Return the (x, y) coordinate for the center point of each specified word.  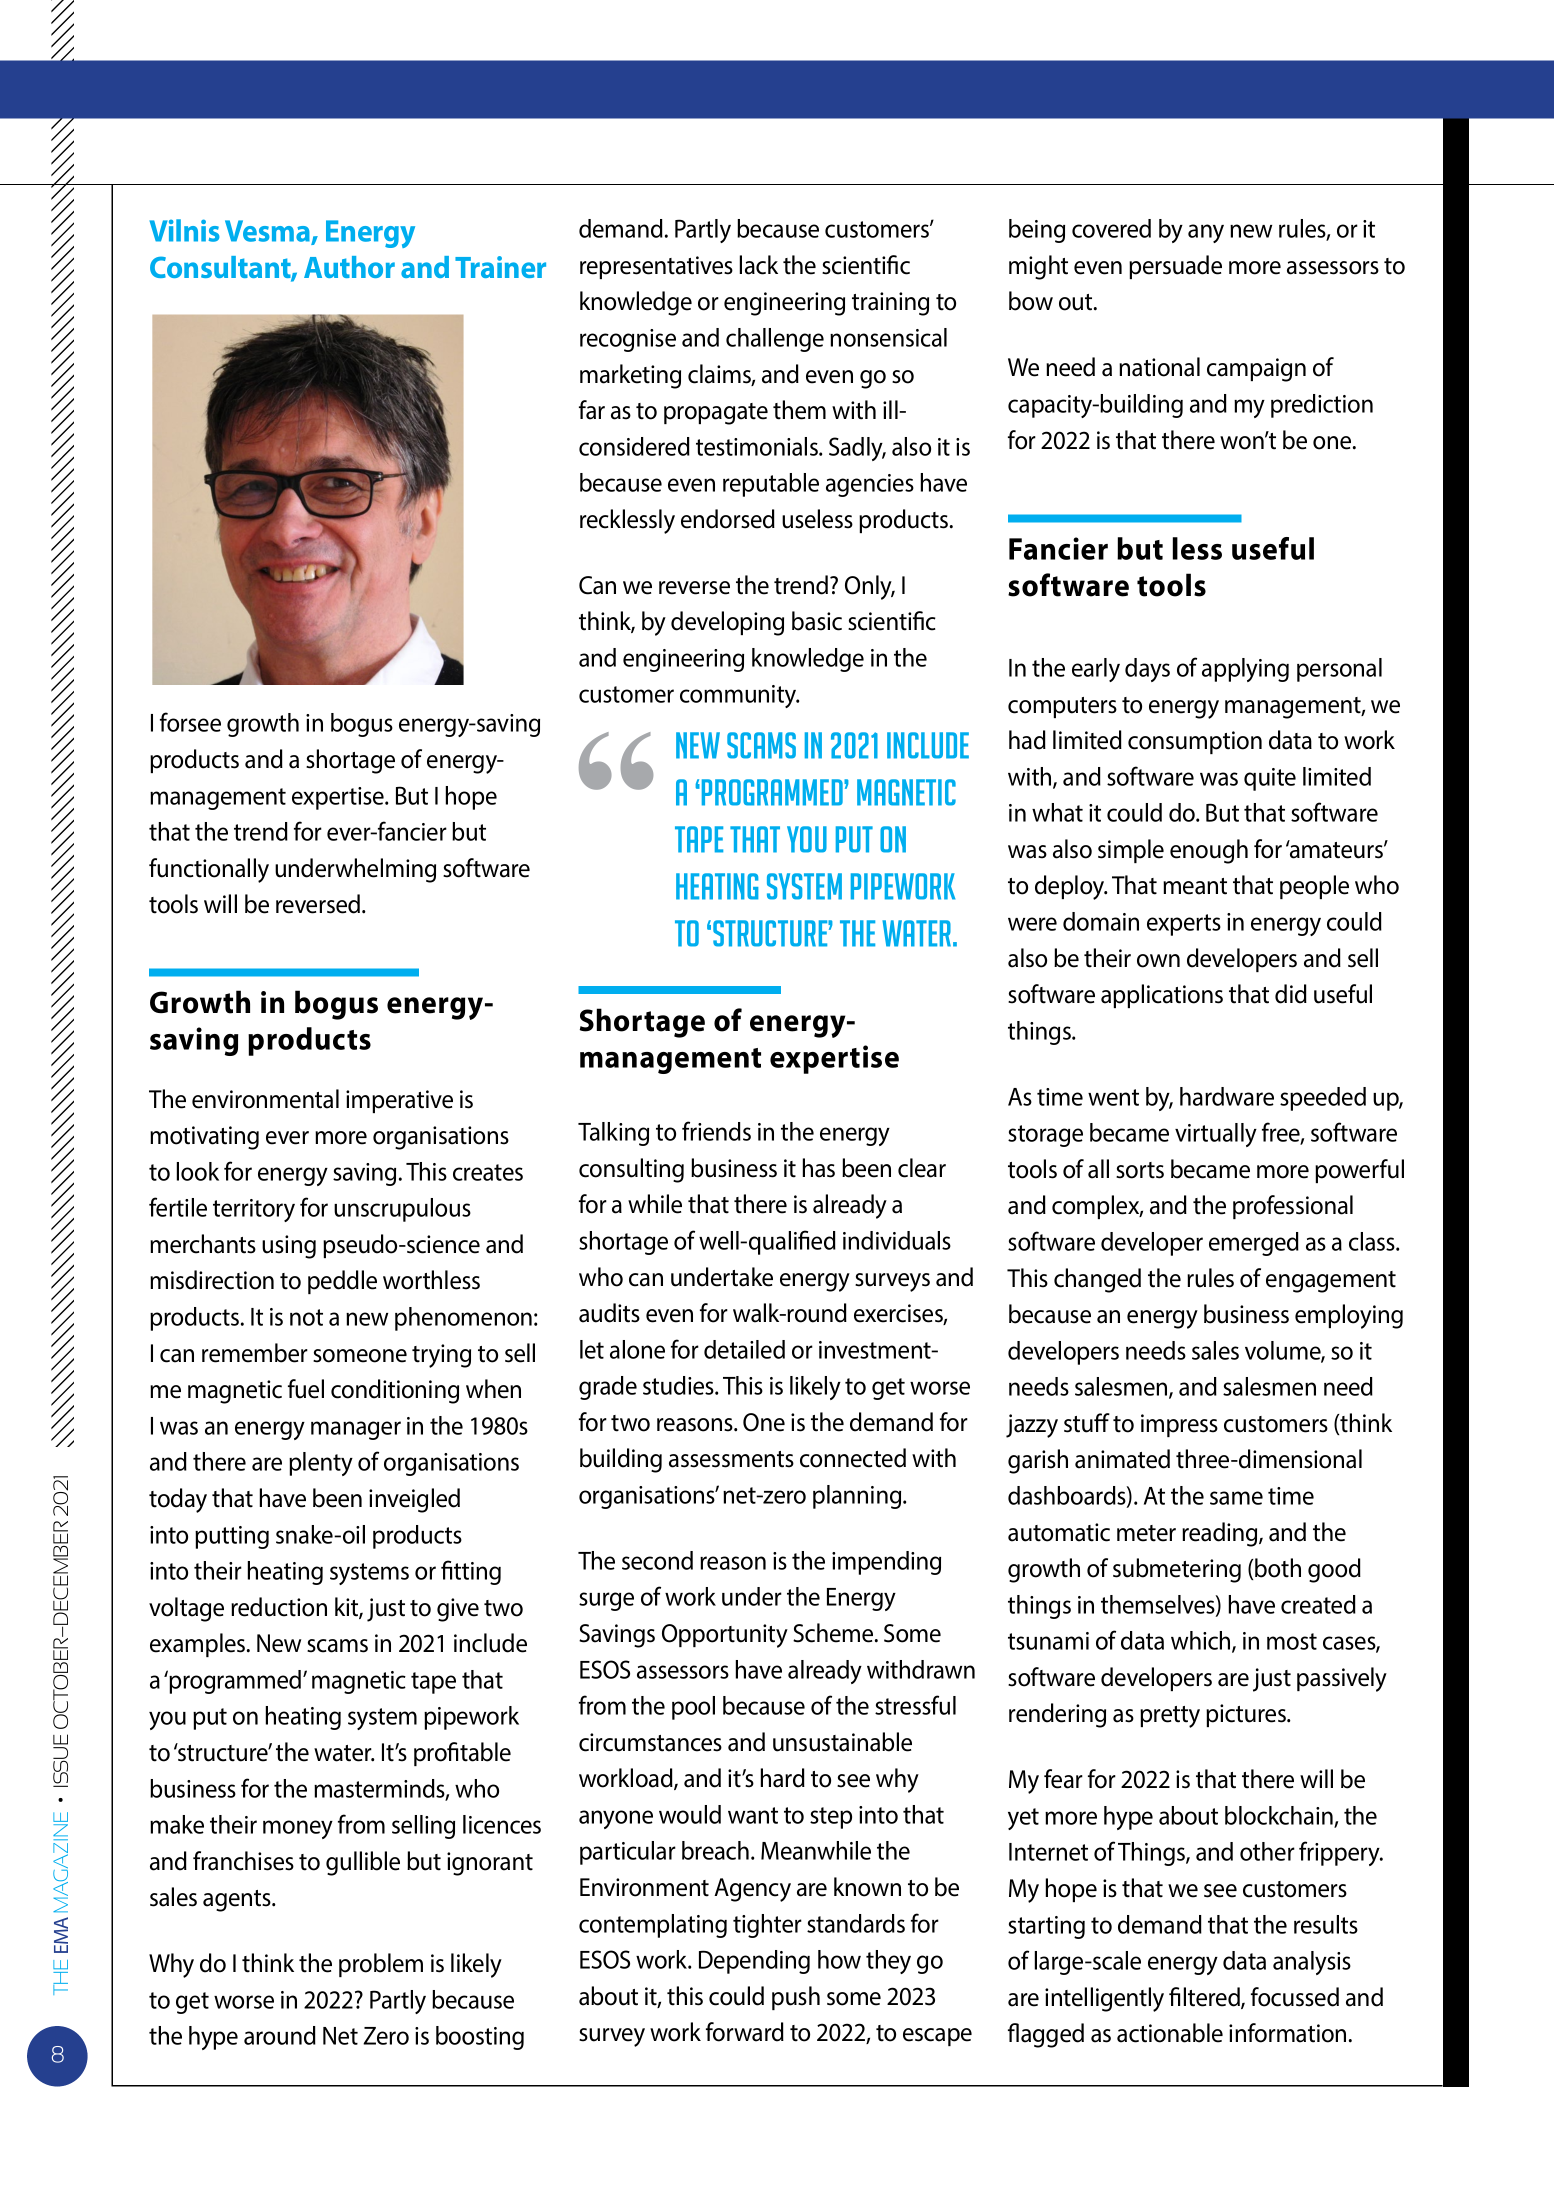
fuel (306, 1389)
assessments (731, 1459)
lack (759, 265)
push (796, 1998)
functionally (209, 870)
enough (1209, 851)
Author (349, 267)
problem (381, 1965)
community (739, 696)
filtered (1205, 1998)
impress (1179, 1425)
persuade (1175, 267)
